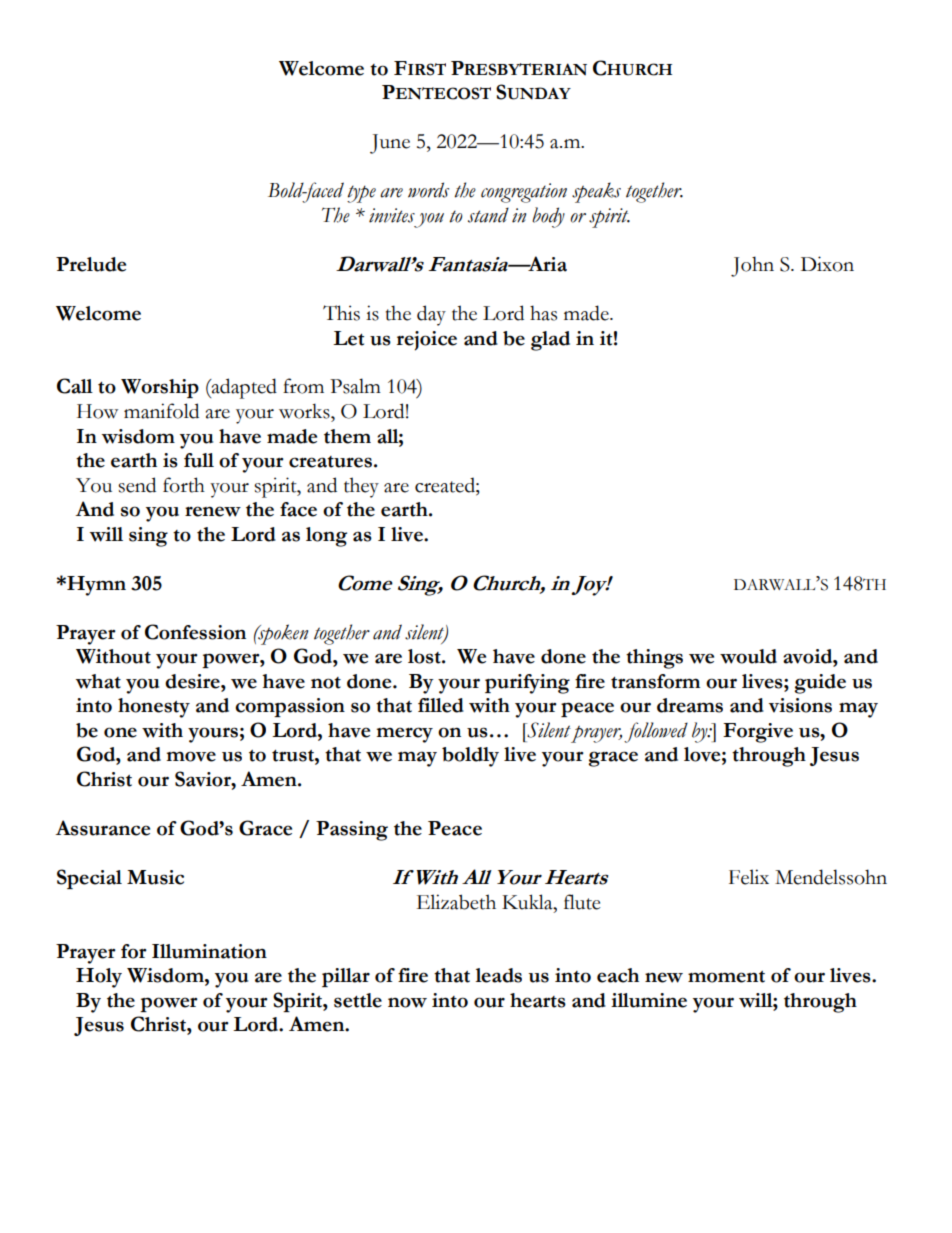 This screenshot has width=952, height=1233. Describe the element at coordinates (748, 656) in the screenshot. I see `would` at that location.
